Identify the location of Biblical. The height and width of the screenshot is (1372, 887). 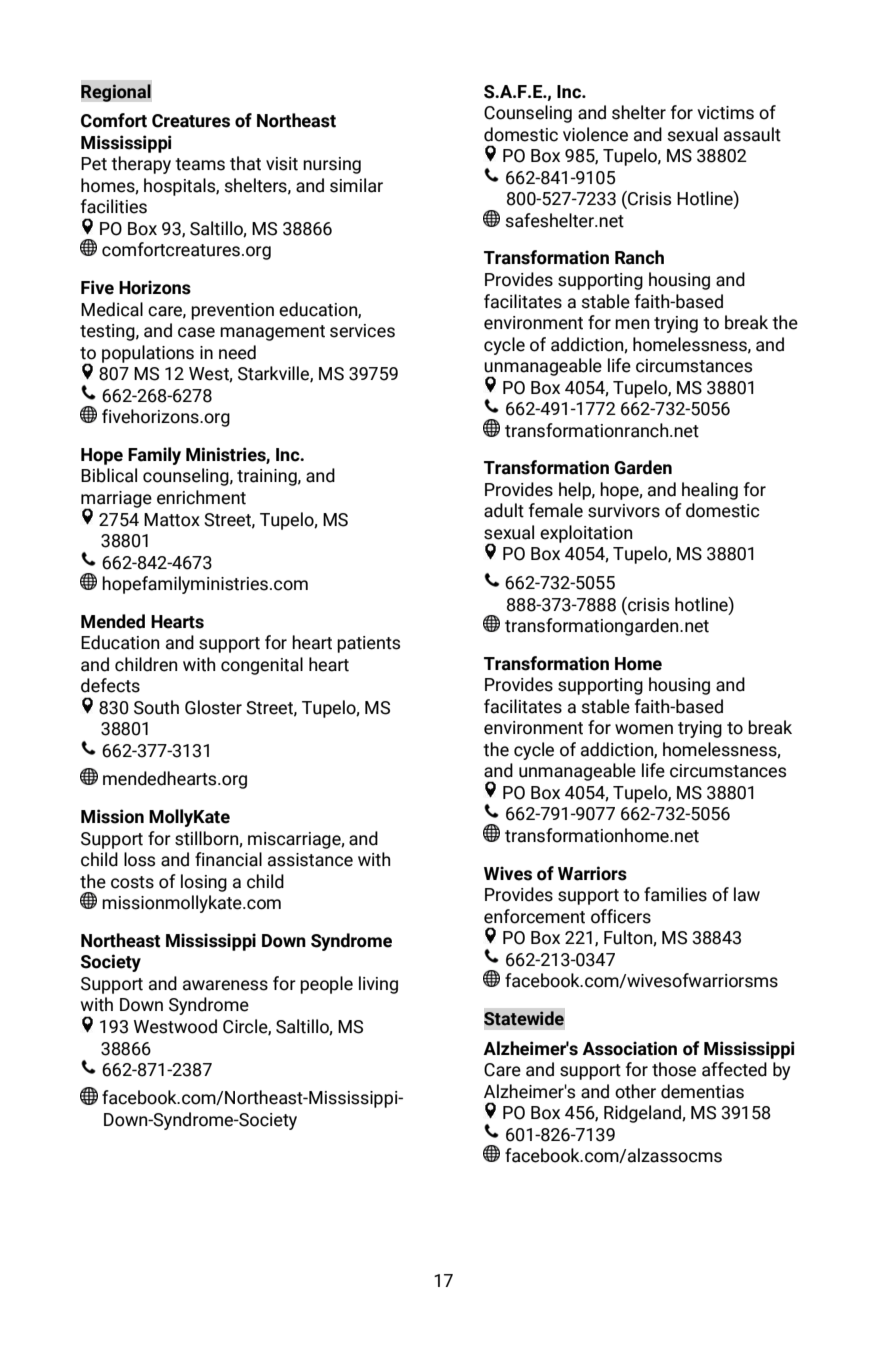
(109, 475).
